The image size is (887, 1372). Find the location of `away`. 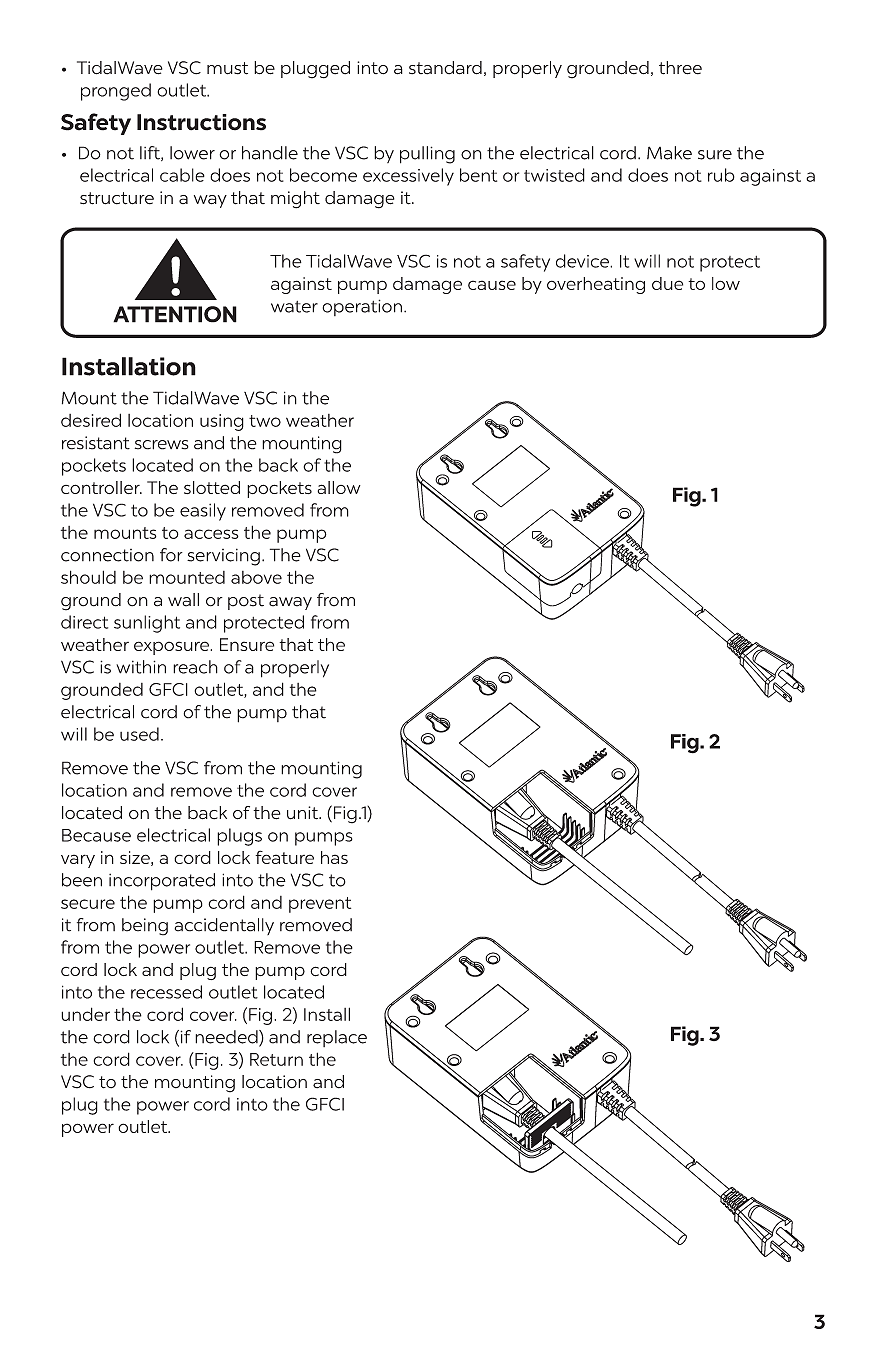

away is located at coordinates (290, 603).
